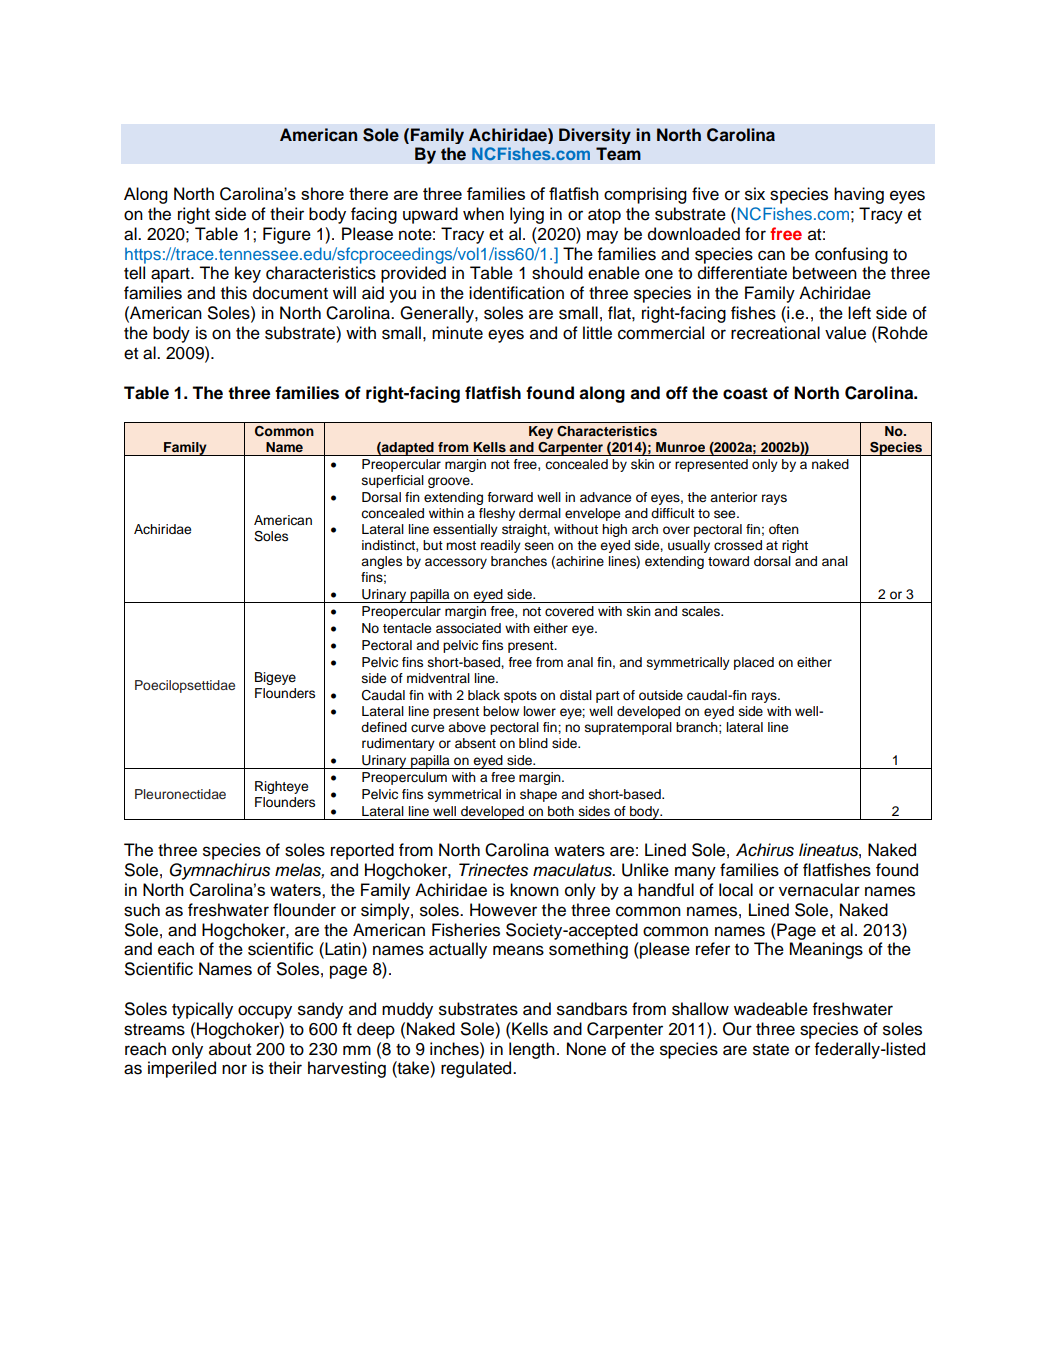  What do you see at coordinates (520, 697) in the screenshot?
I see `spots` at bounding box center [520, 697].
